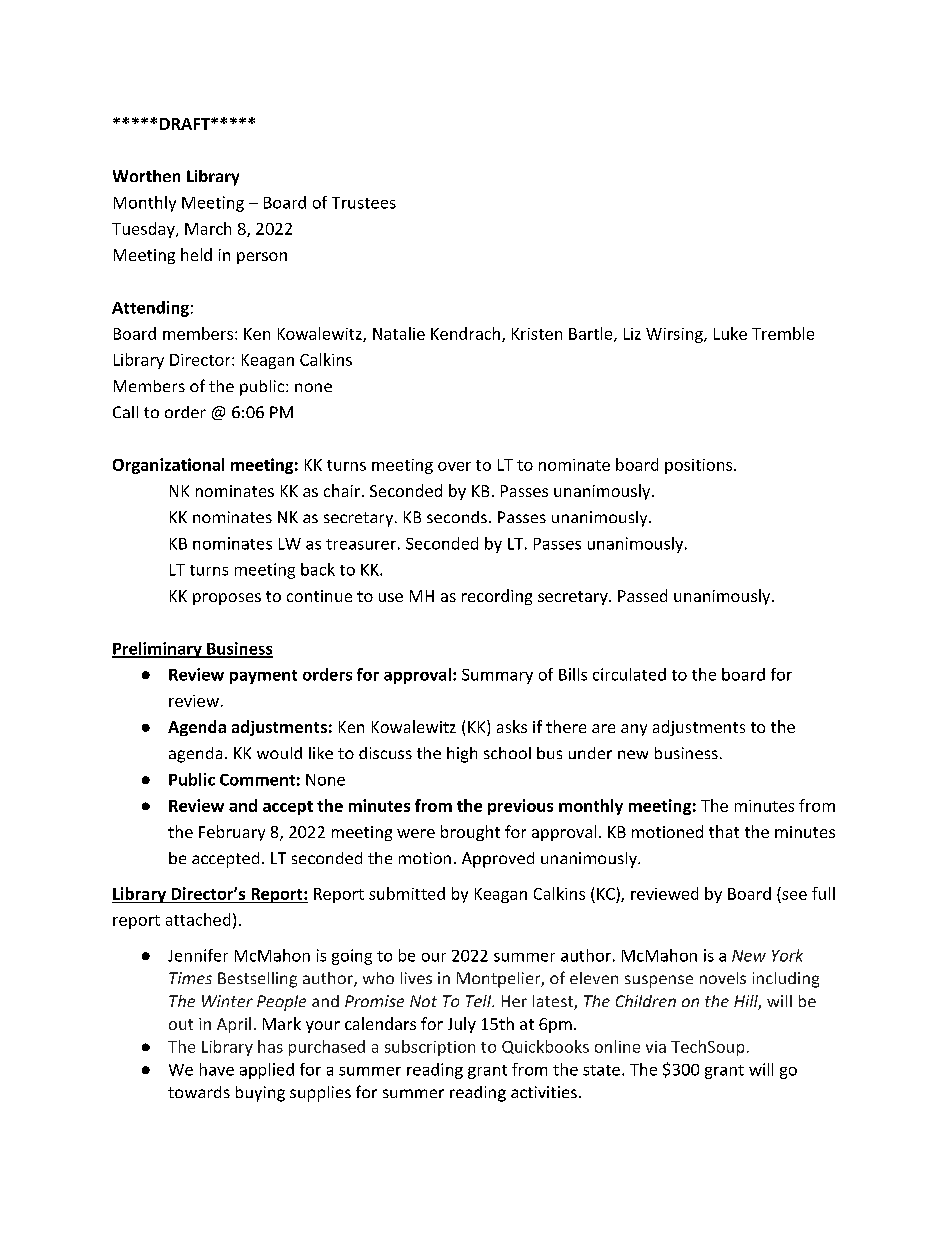  Describe the element at coordinates (364, 203) in the page. I see `Trustees` at that location.
